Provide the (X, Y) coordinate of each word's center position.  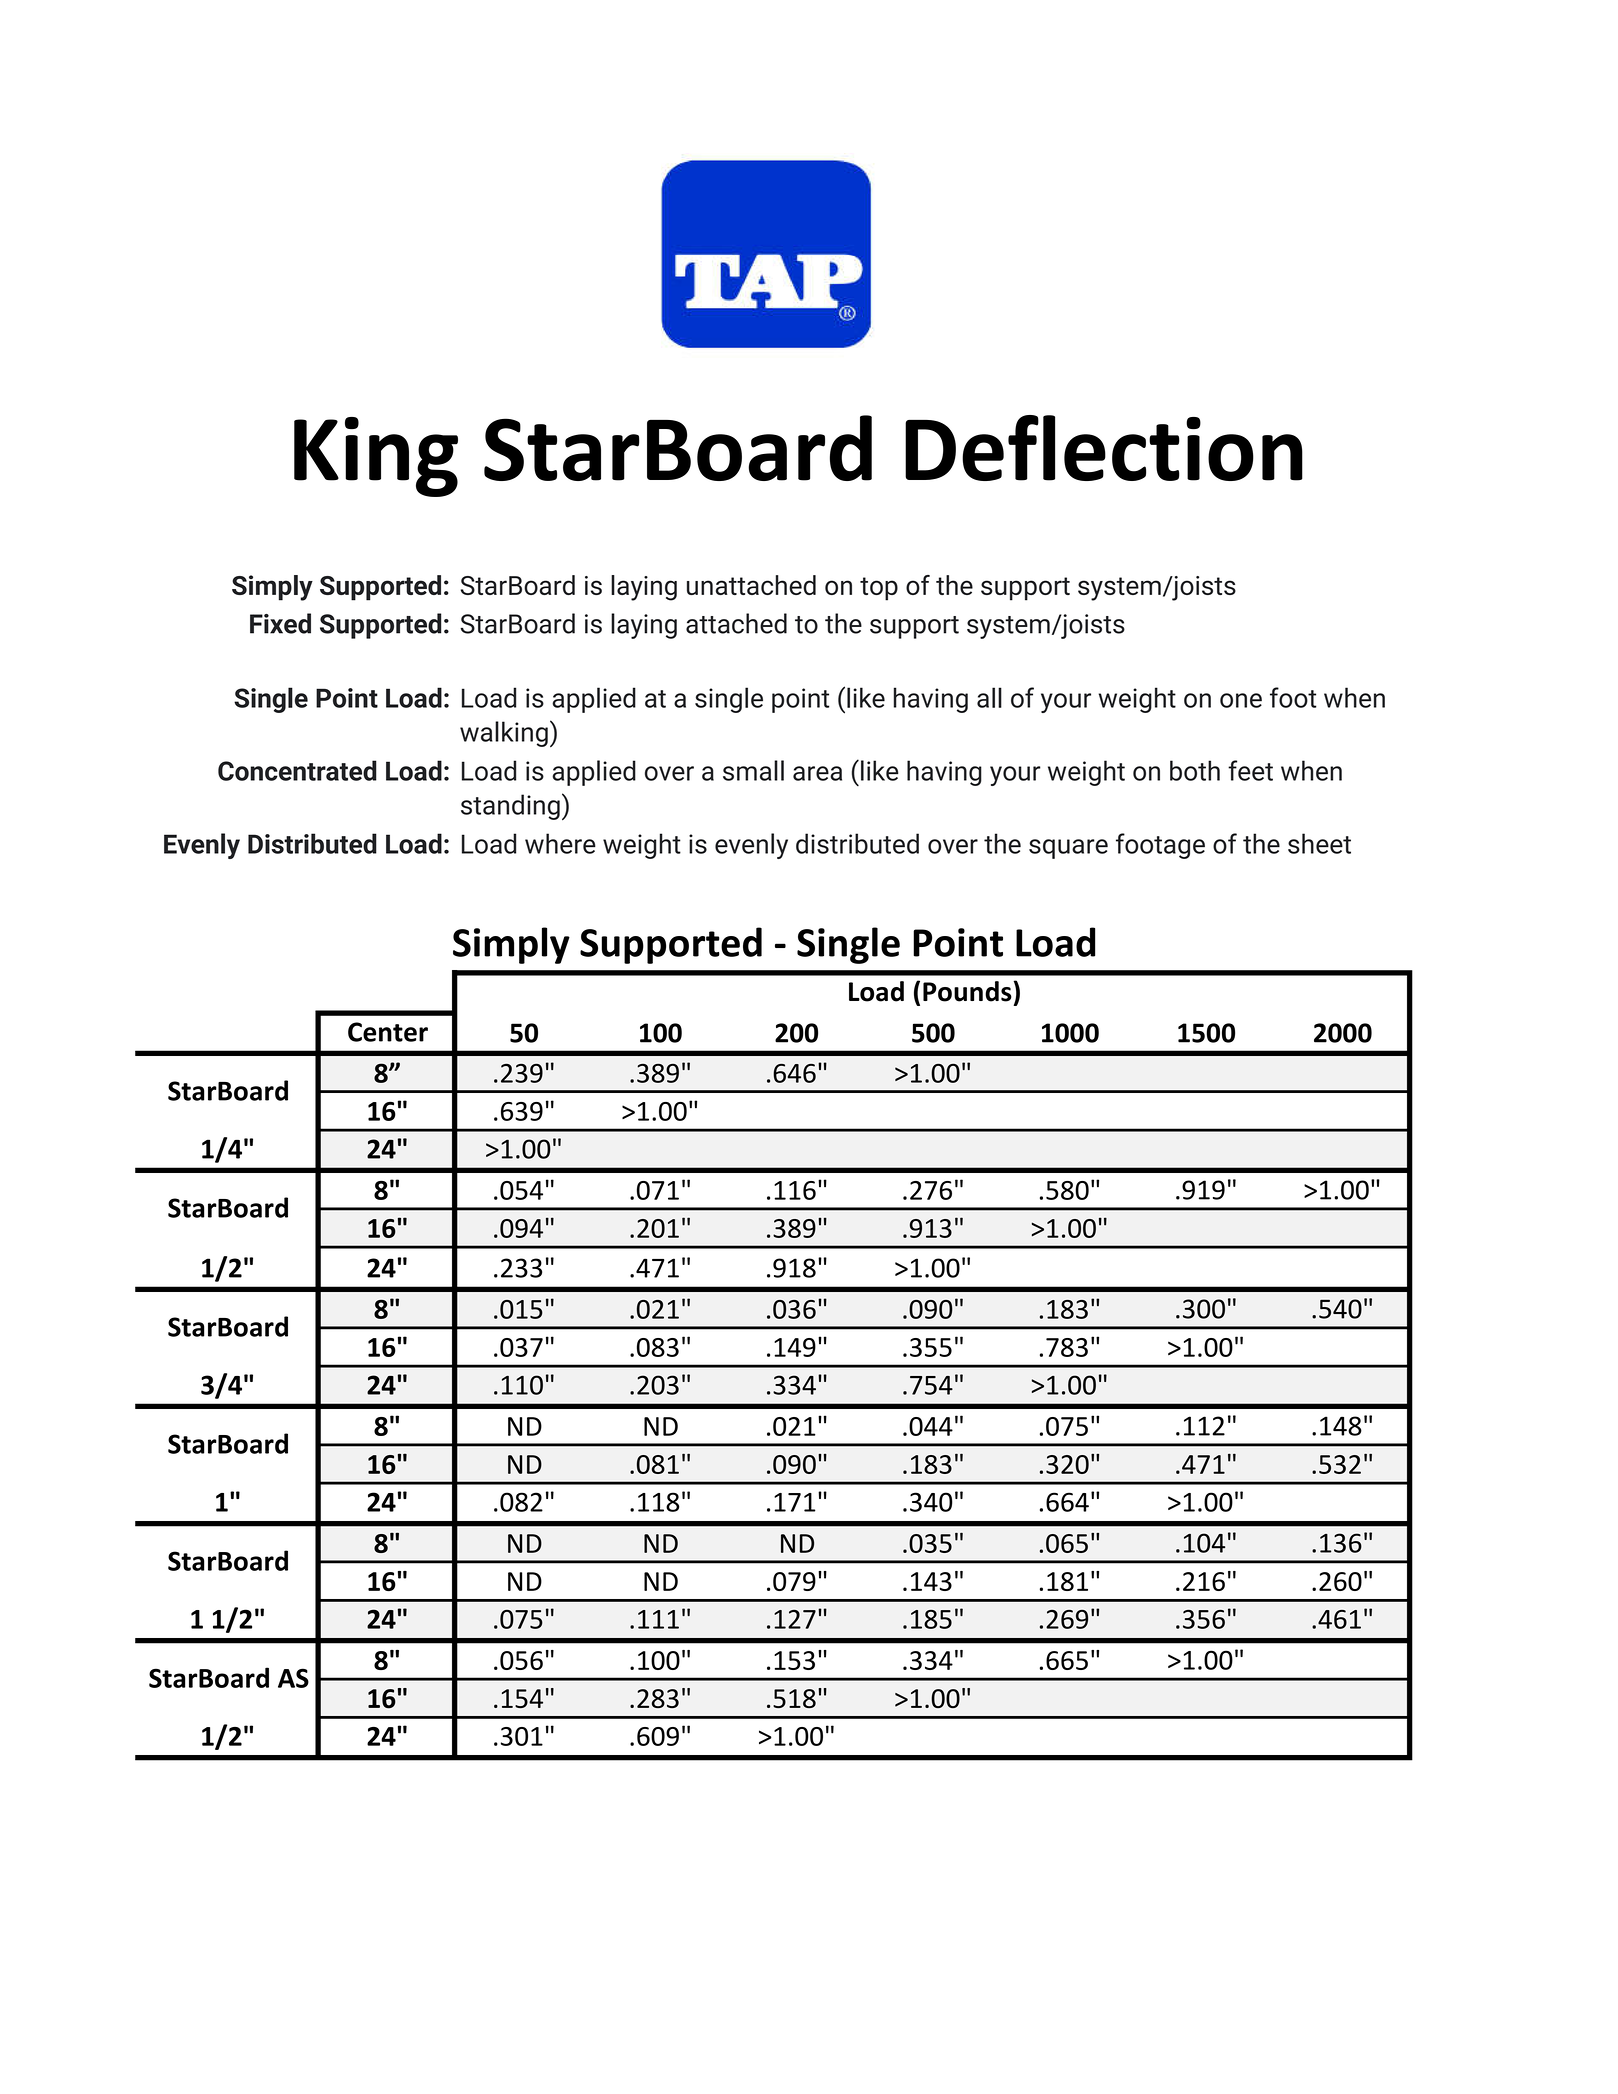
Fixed (280, 623)
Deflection (1104, 448)
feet (1250, 770)
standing (510, 807)
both (1195, 770)
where (560, 843)
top (879, 589)
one (1241, 700)
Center (388, 1032)
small (753, 770)
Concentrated (297, 770)
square (1068, 849)
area (817, 773)
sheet (1319, 843)
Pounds (968, 991)
